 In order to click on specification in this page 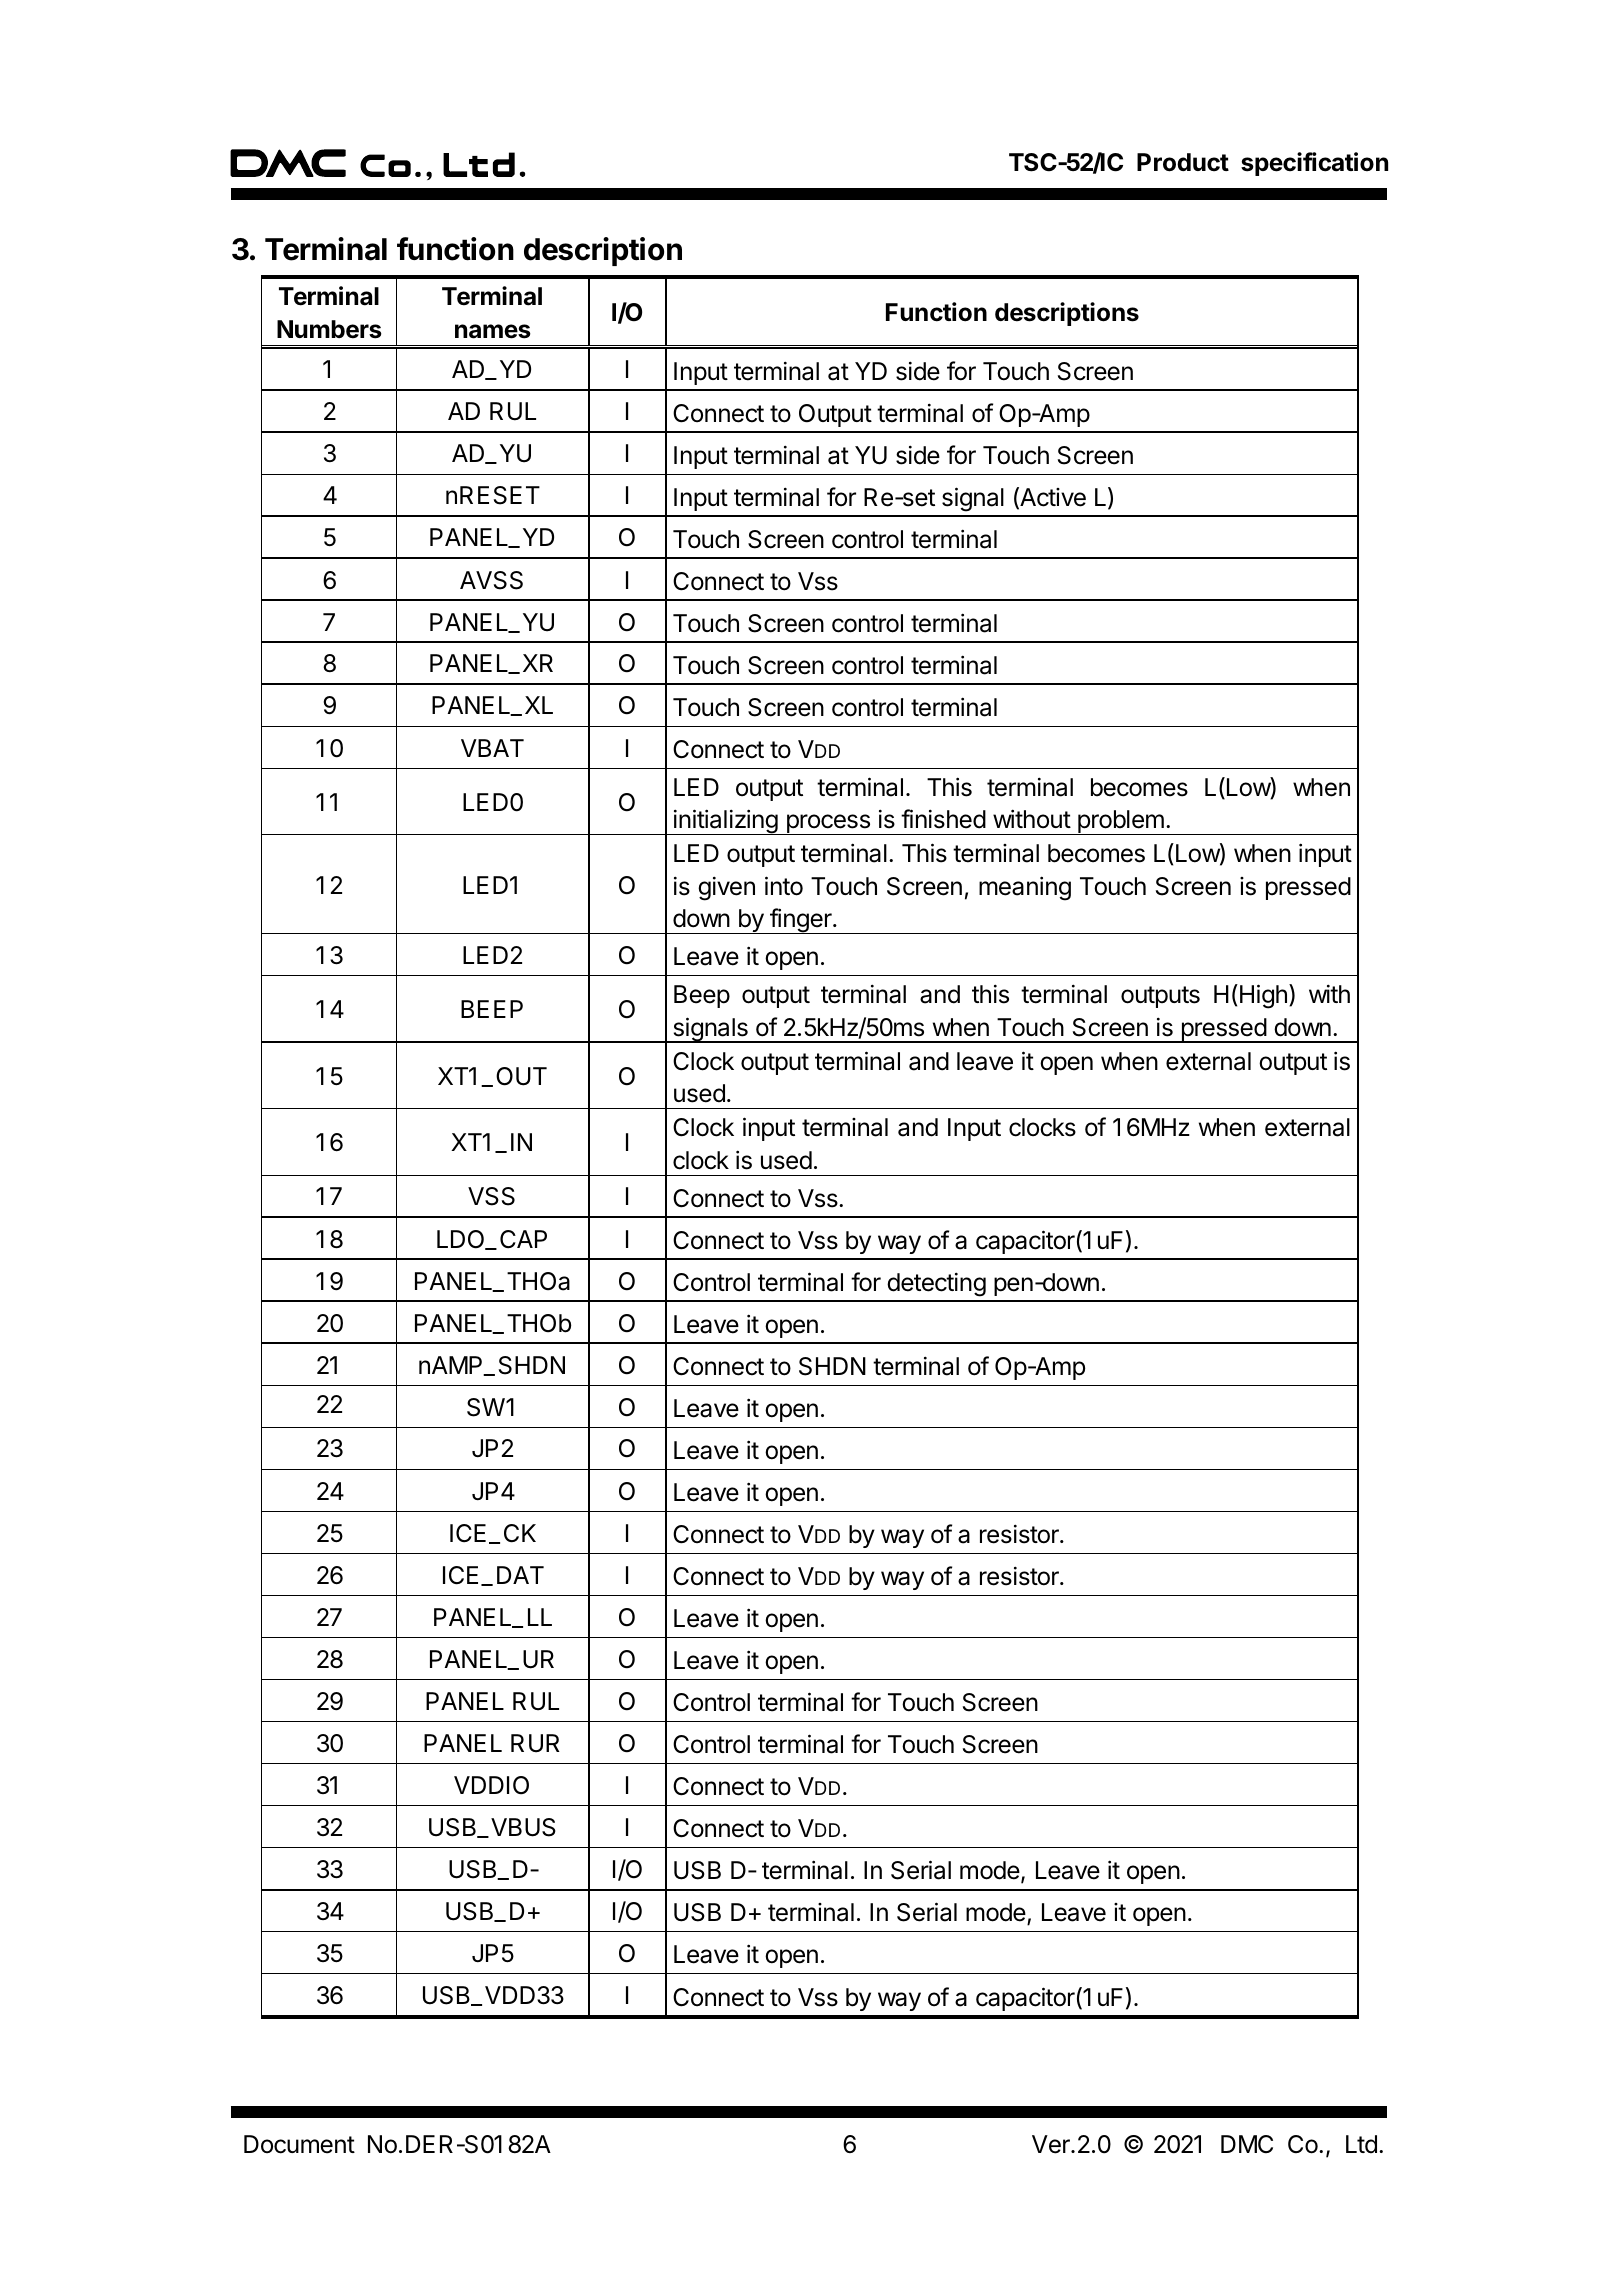, I will do `click(1314, 164)`.
